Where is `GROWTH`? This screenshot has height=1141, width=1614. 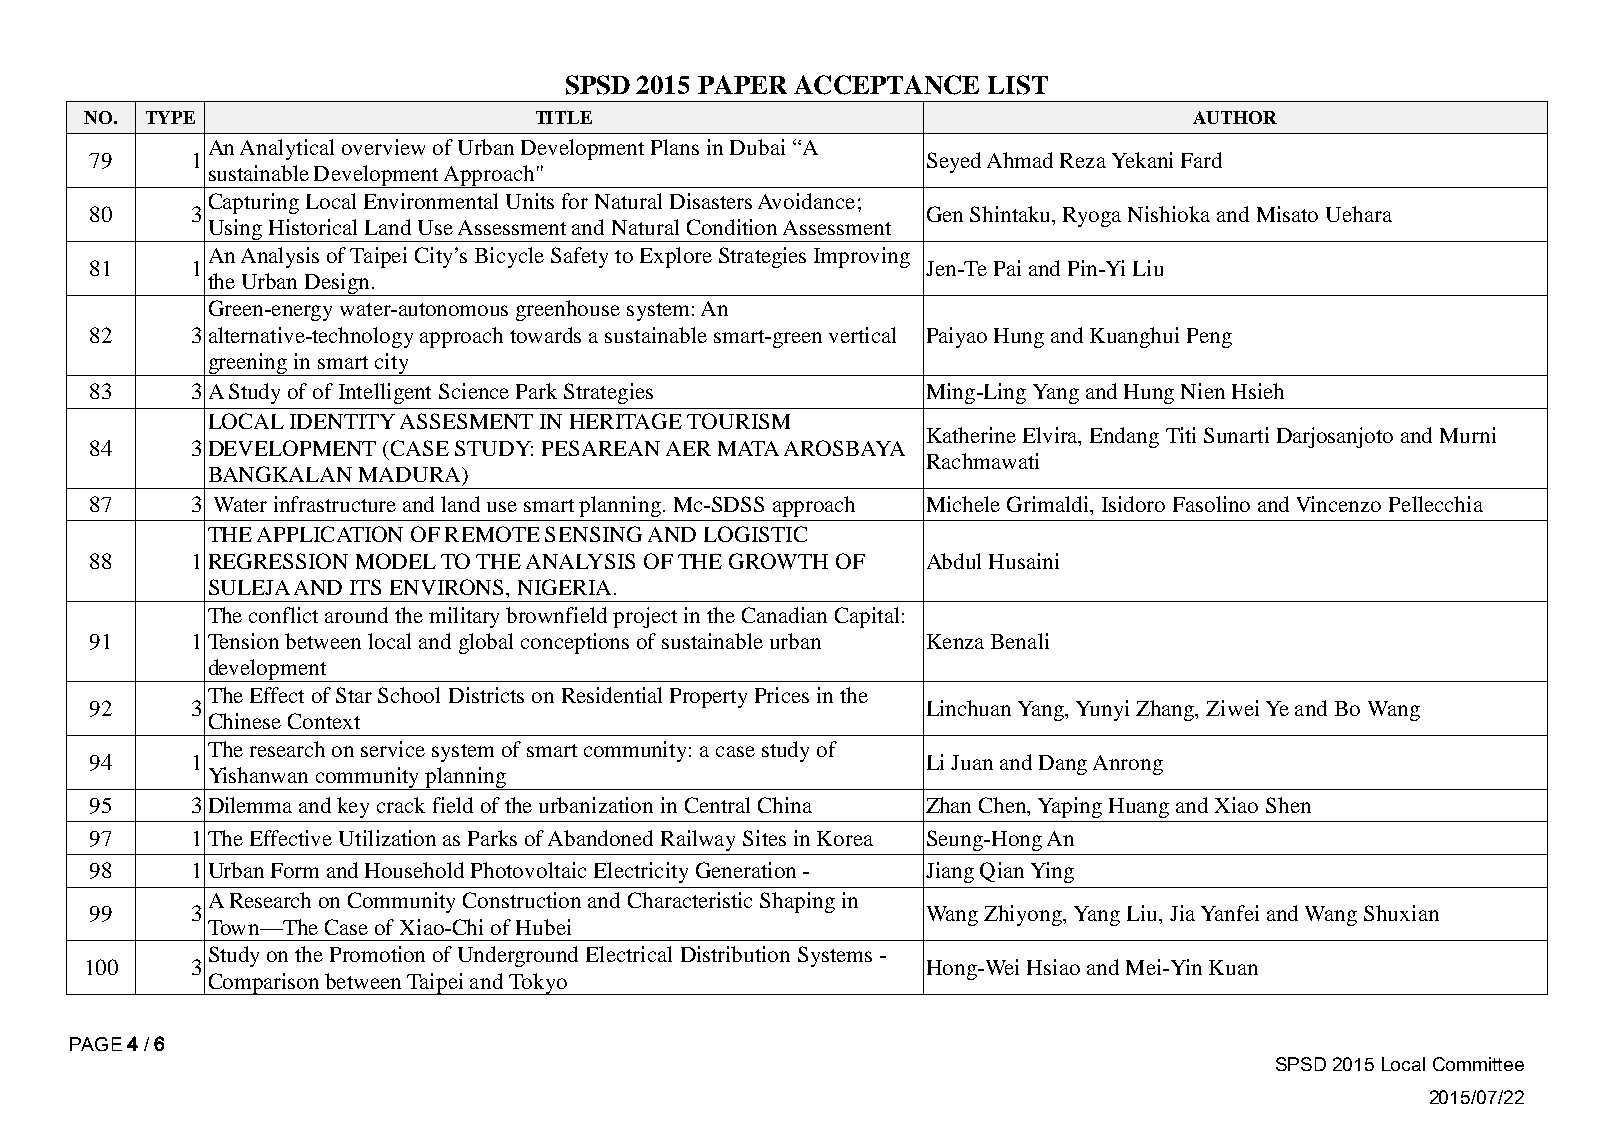 GROWTH is located at coordinates (778, 561).
